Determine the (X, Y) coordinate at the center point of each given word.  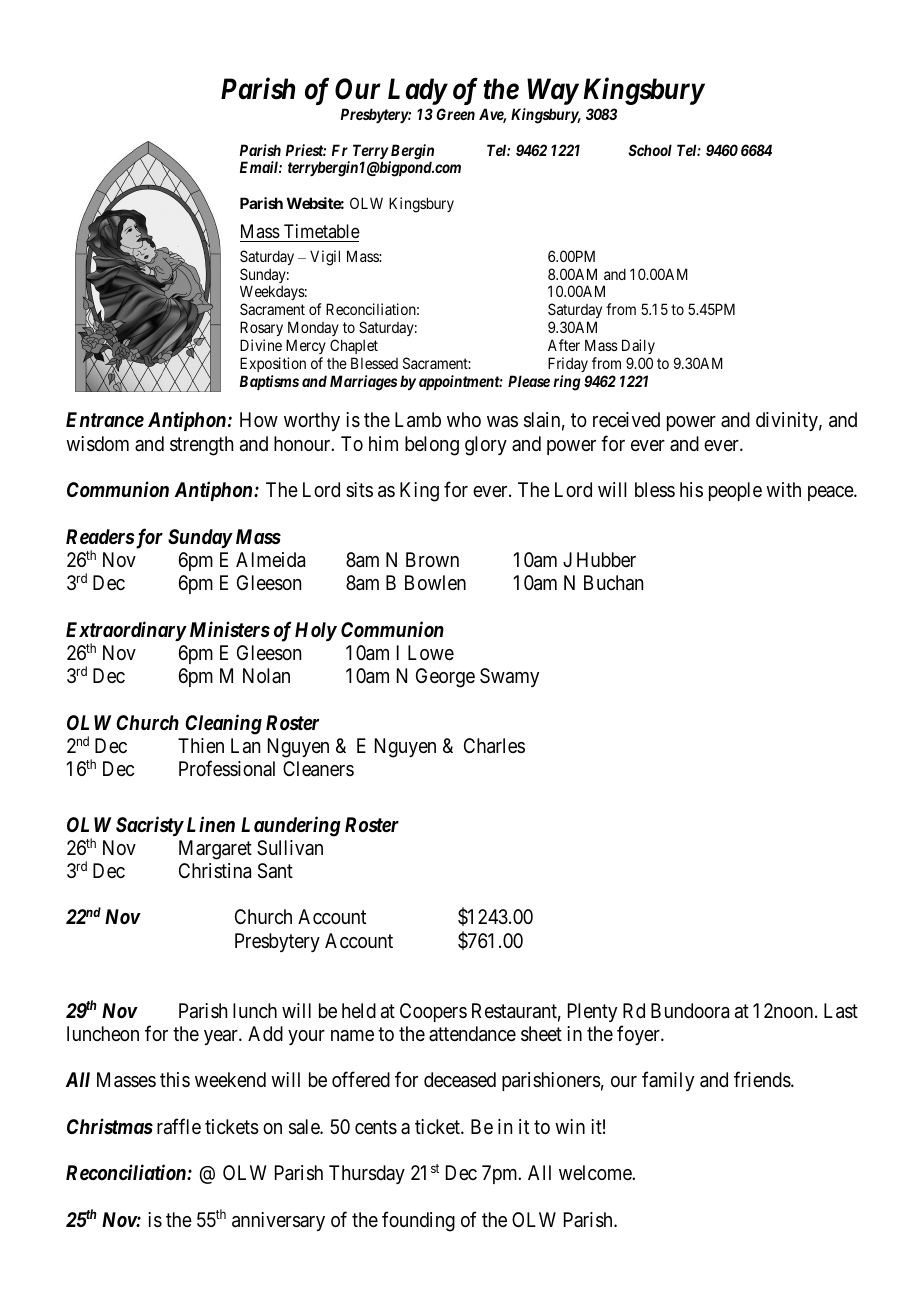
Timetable (322, 231)
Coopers (433, 1012)
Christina (215, 871)
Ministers (230, 629)
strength (201, 446)
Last (841, 1011)
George (445, 678)
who (464, 419)
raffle (179, 1126)
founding (418, 1221)
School (650, 150)
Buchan (613, 583)
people (735, 491)
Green (455, 114)
